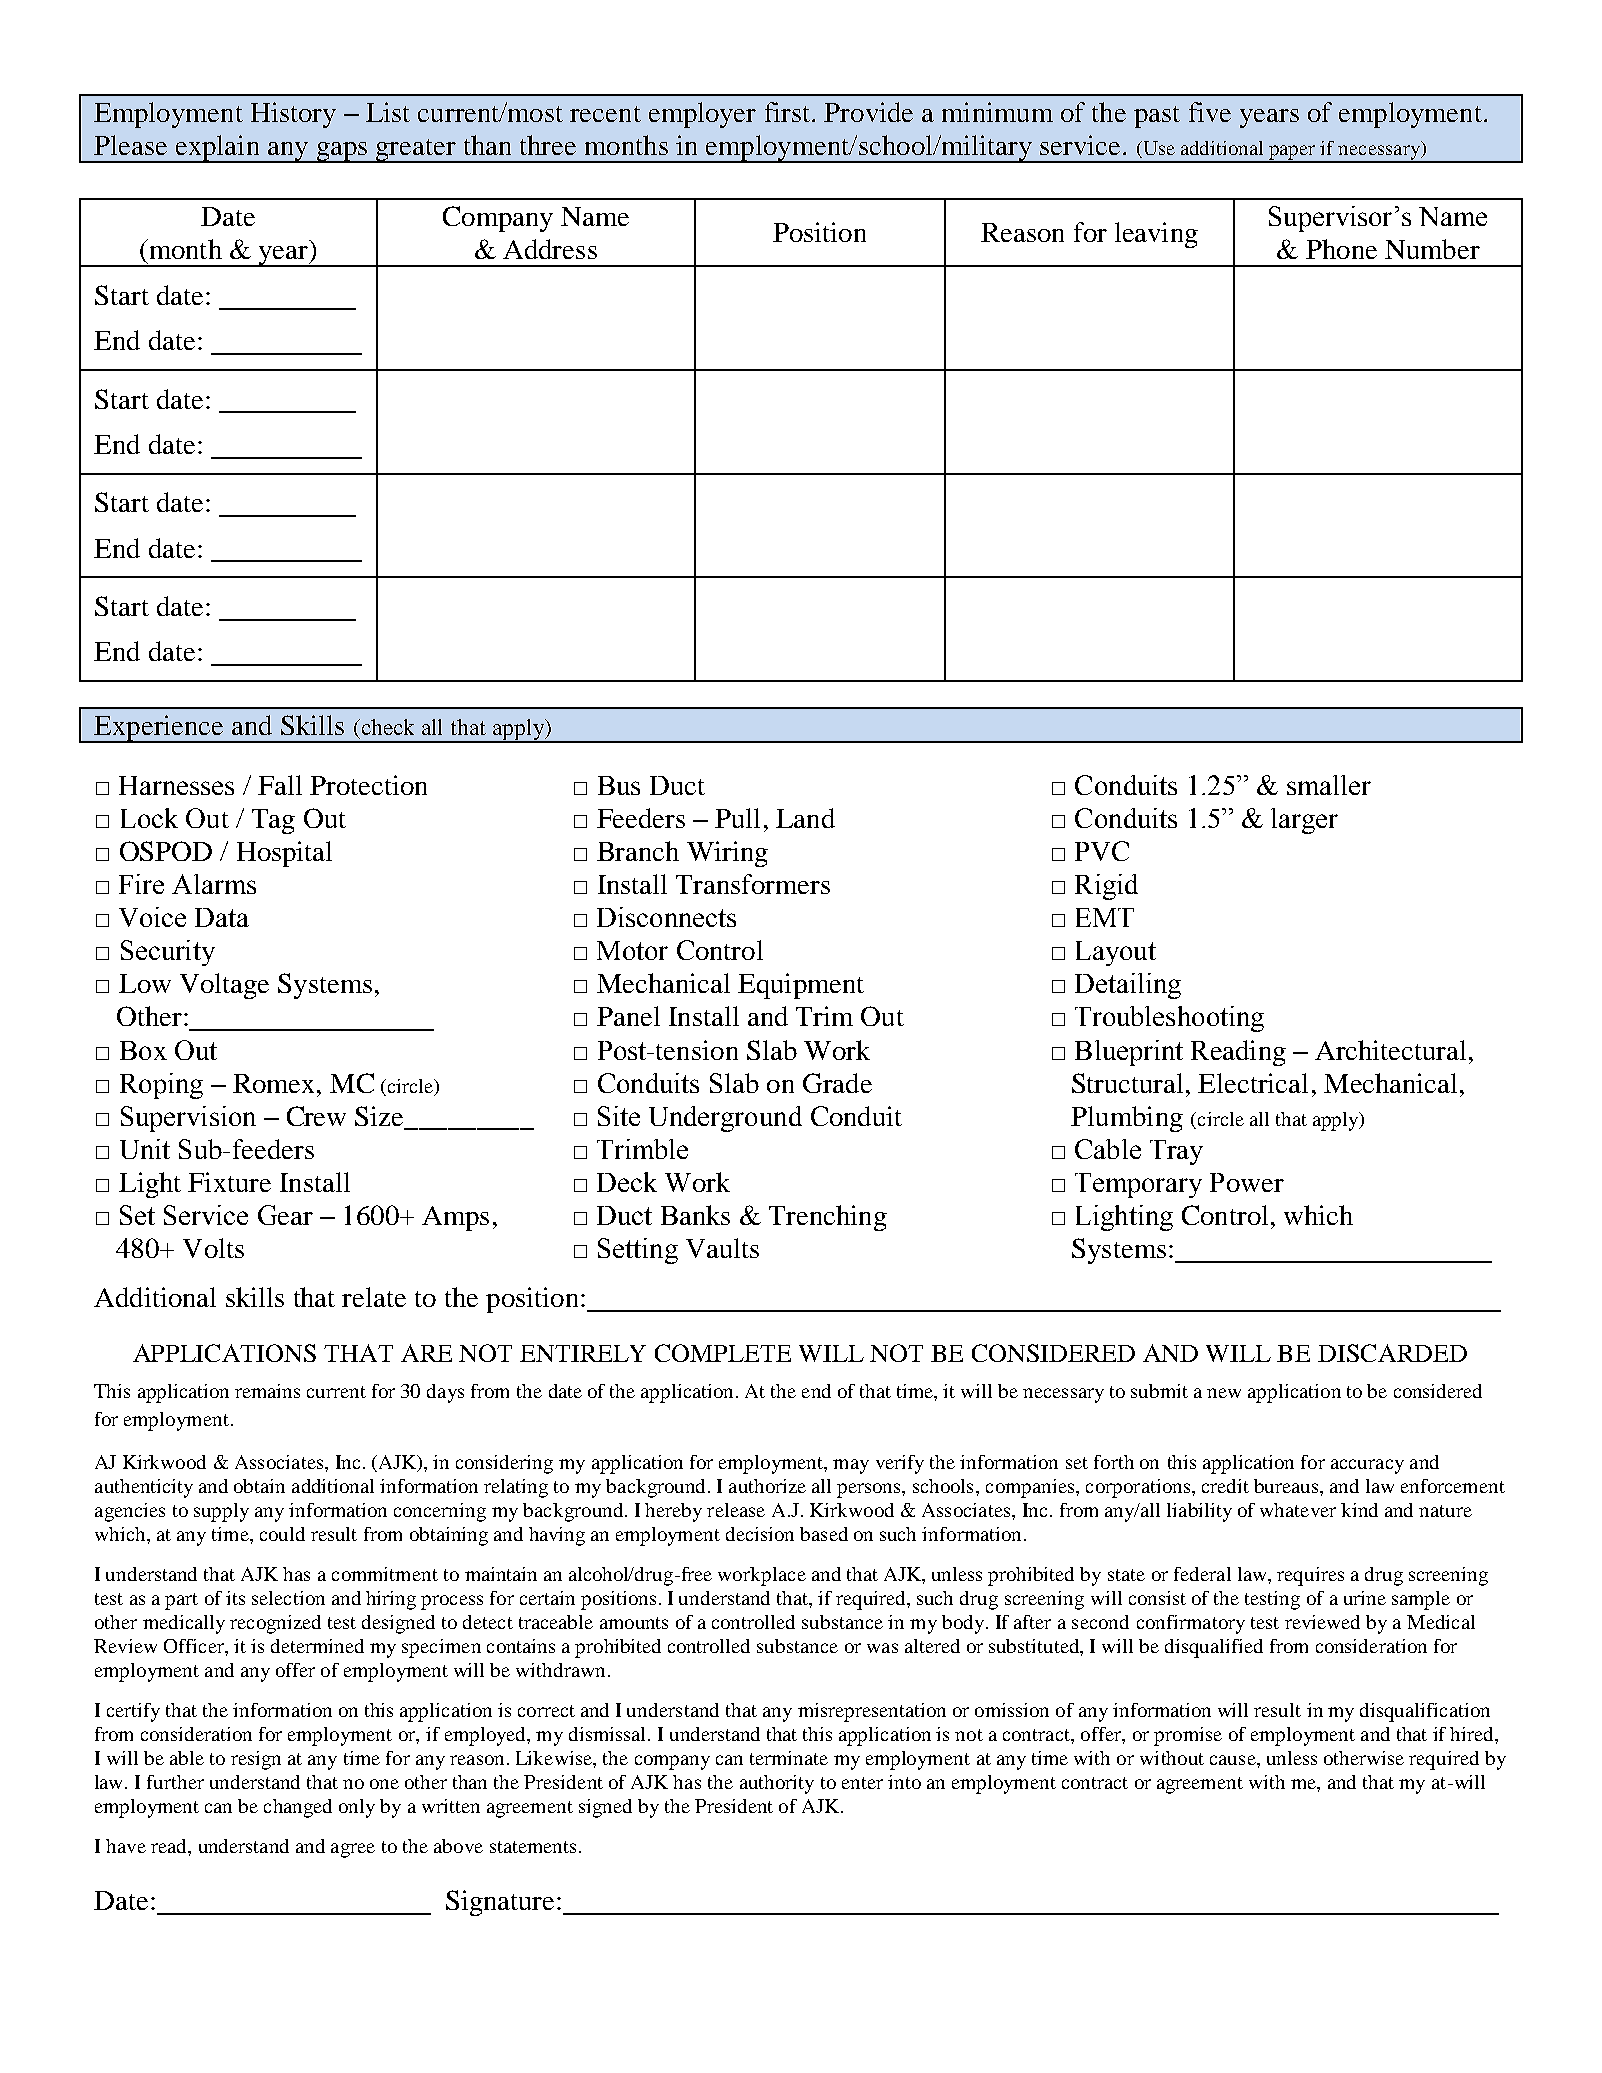 This document has height=2073, width=1602. I want to click on Voltage, so click(224, 986).
